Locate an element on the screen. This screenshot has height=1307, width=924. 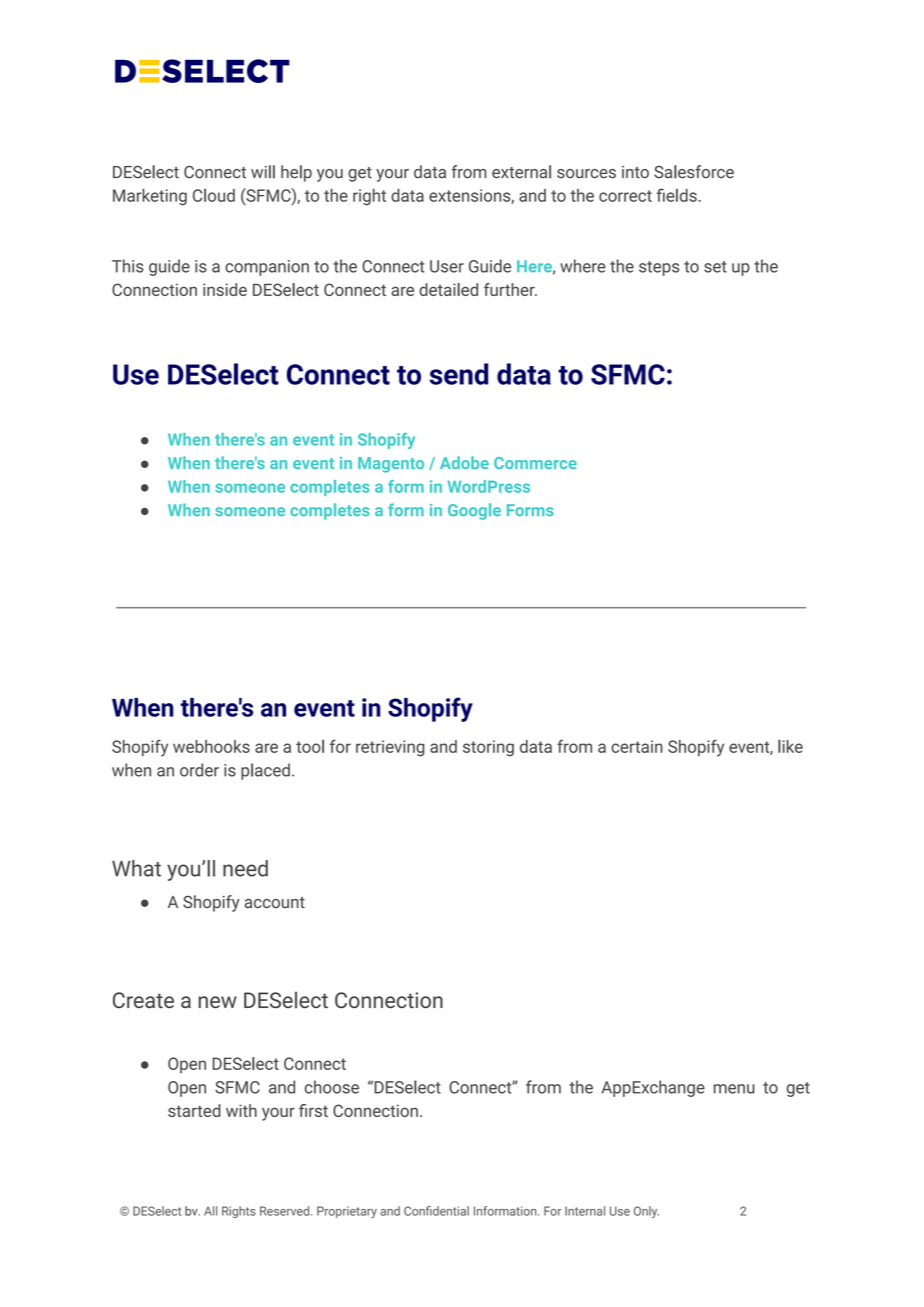
Commerce is located at coordinates (535, 463).
